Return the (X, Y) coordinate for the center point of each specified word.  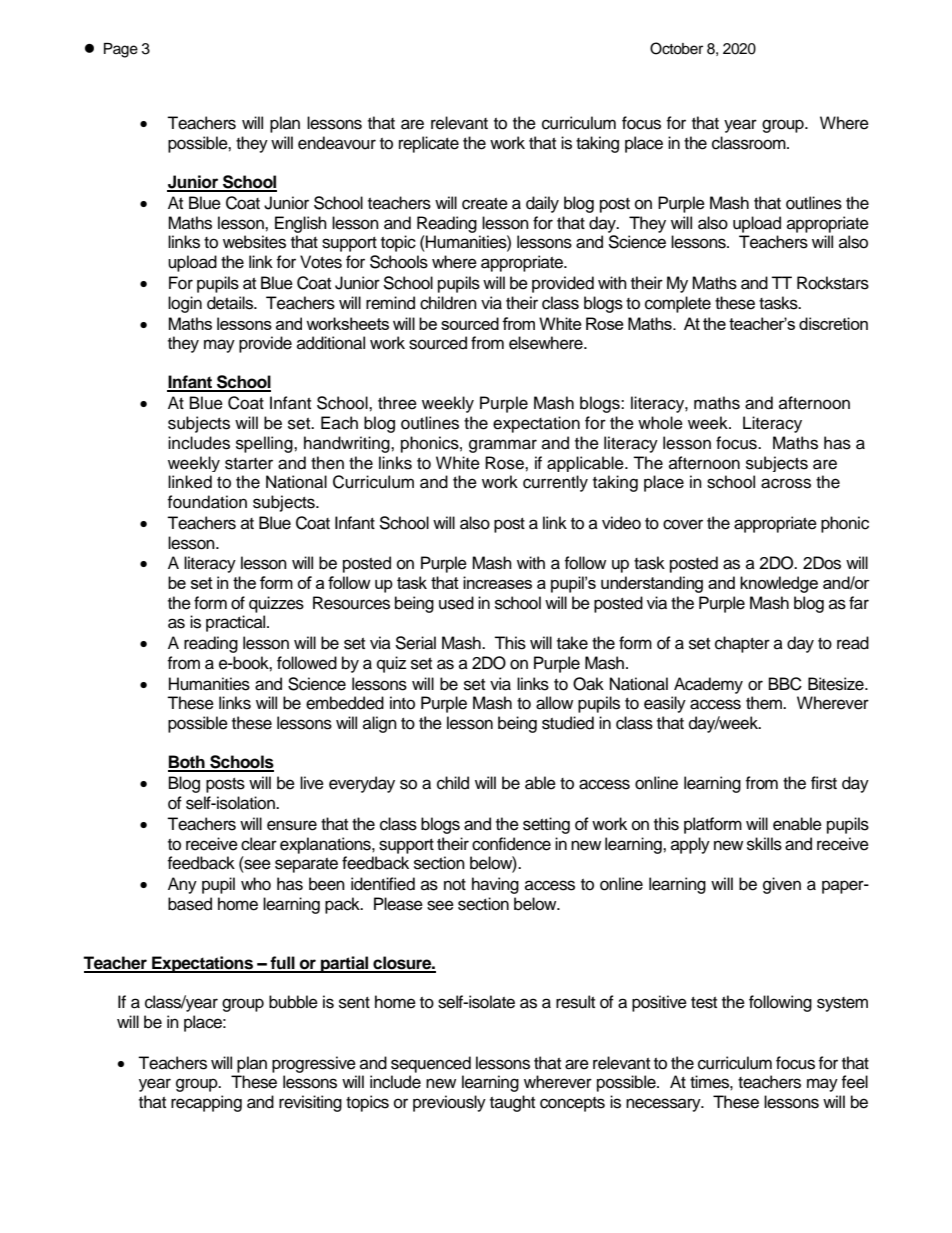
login (185, 304)
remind (390, 303)
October (676, 48)
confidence (511, 844)
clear (259, 844)
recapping (206, 1103)
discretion (833, 323)
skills (764, 844)
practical (237, 623)
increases (497, 582)
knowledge (779, 584)
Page (121, 50)
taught (512, 1103)
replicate (429, 144)
